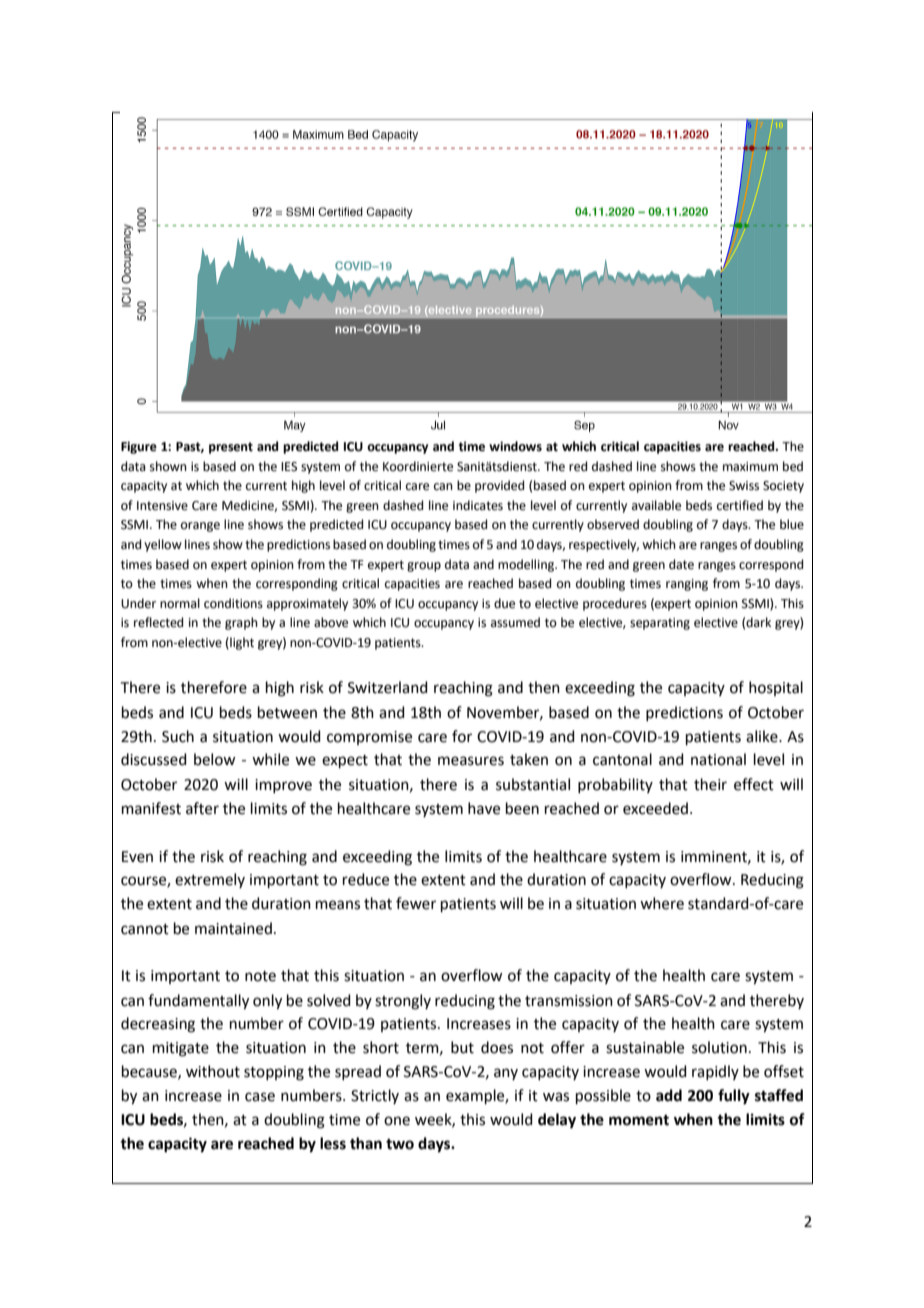  What do you see at coordinates (403, 1002) in the screenshot?
I see `strongly` at bounding box center [403, 1002].
